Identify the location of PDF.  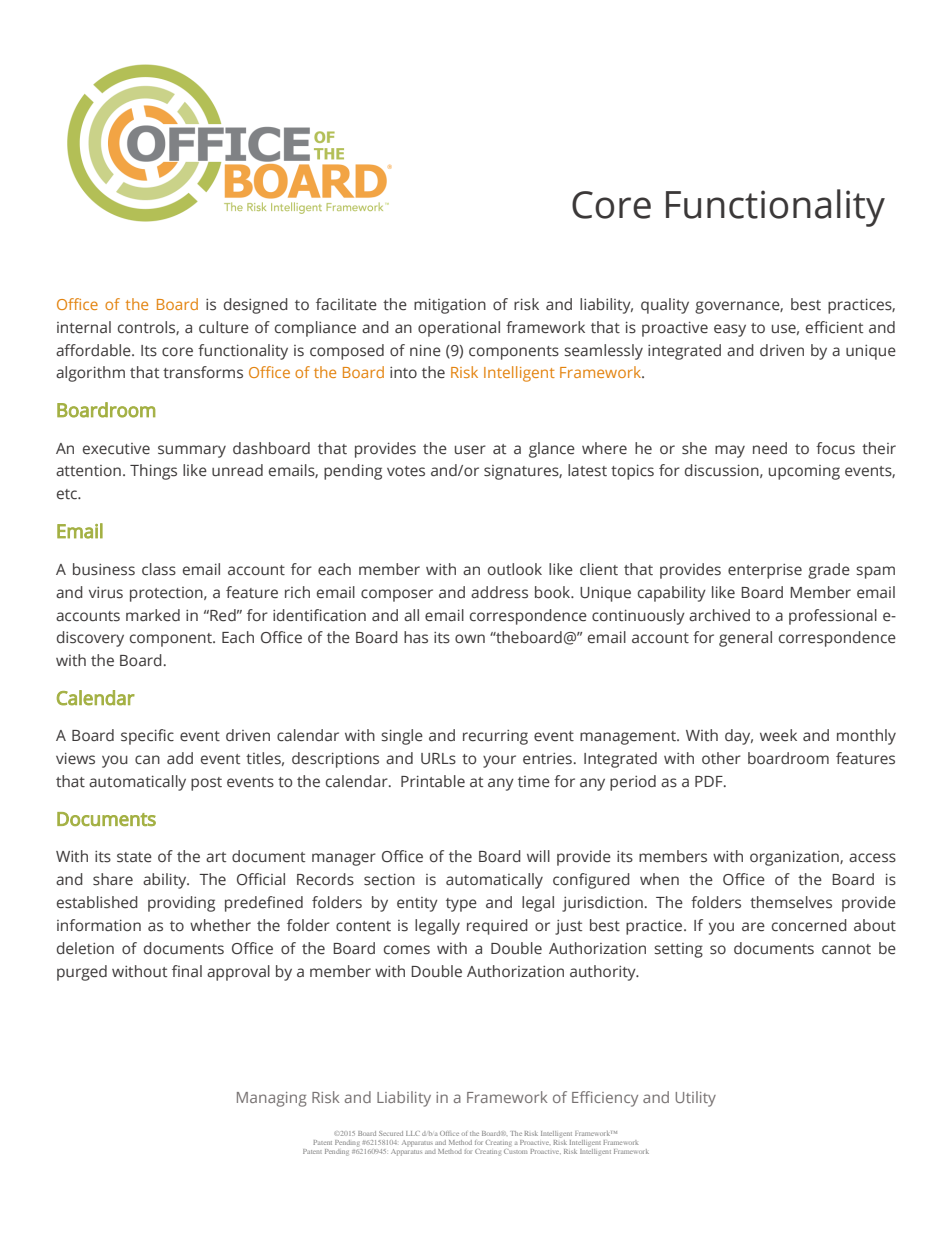
(710, 781).
